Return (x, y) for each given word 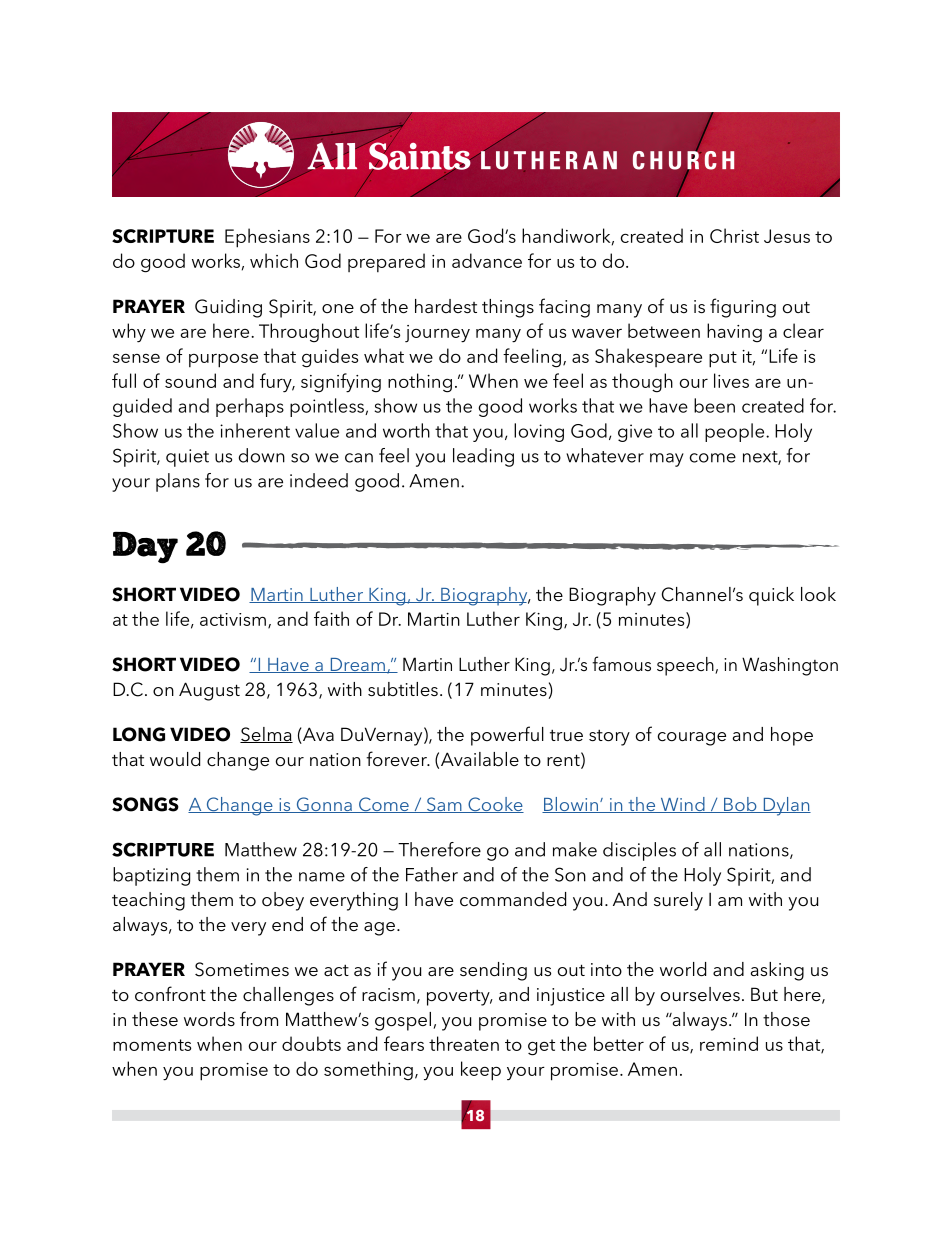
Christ (734, 235)
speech (686, 666)
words (209, 1019)
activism (233, 619)
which (274, 260)
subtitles (403, 689)
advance (487, 260)
